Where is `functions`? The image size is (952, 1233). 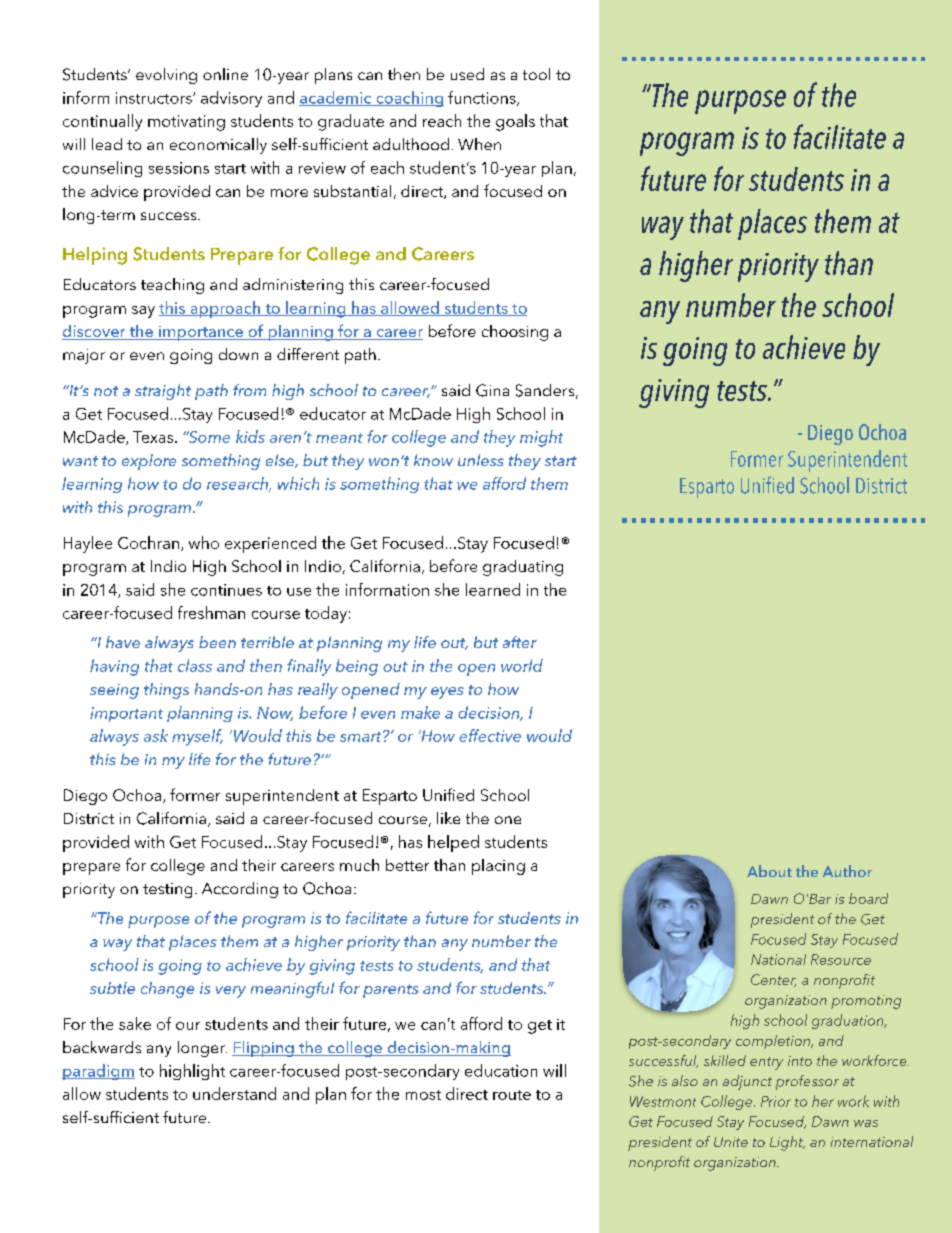
functions is located at coordinates (483, 98).
